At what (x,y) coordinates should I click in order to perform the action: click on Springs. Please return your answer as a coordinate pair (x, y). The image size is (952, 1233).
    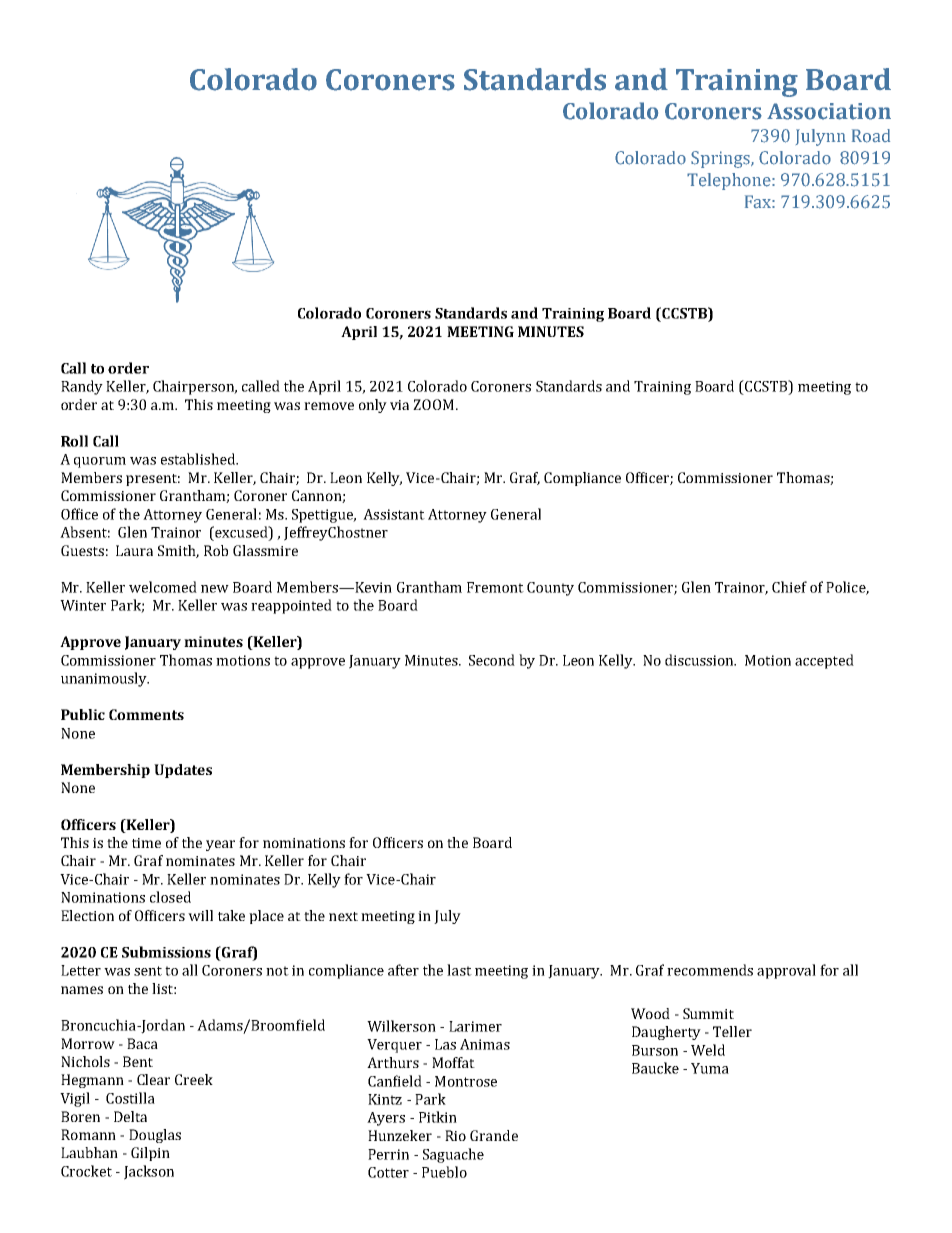
    Looking at the image, I should click on (722, 159).
